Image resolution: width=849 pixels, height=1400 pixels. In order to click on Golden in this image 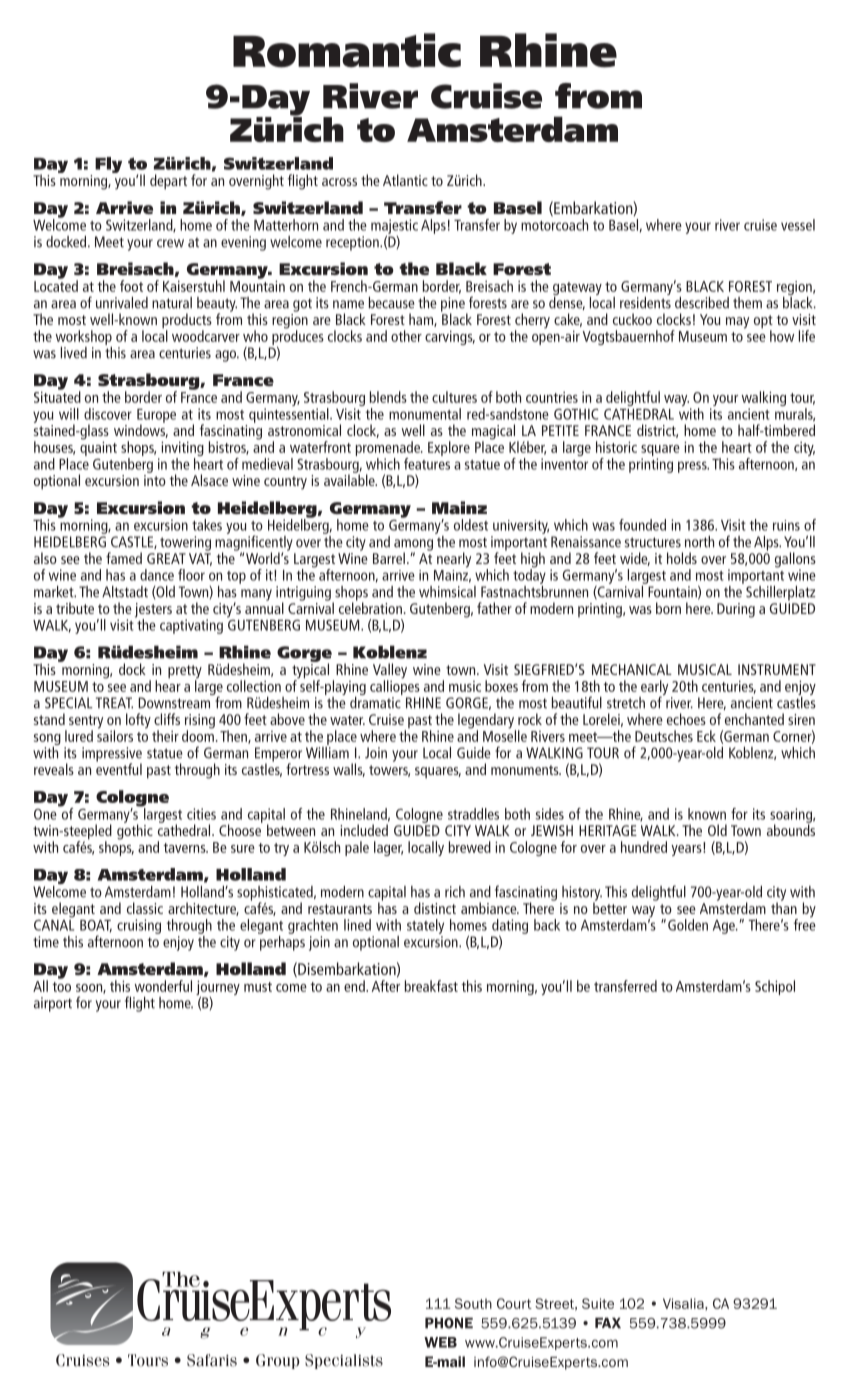, I will do `click(688, 925)`.
